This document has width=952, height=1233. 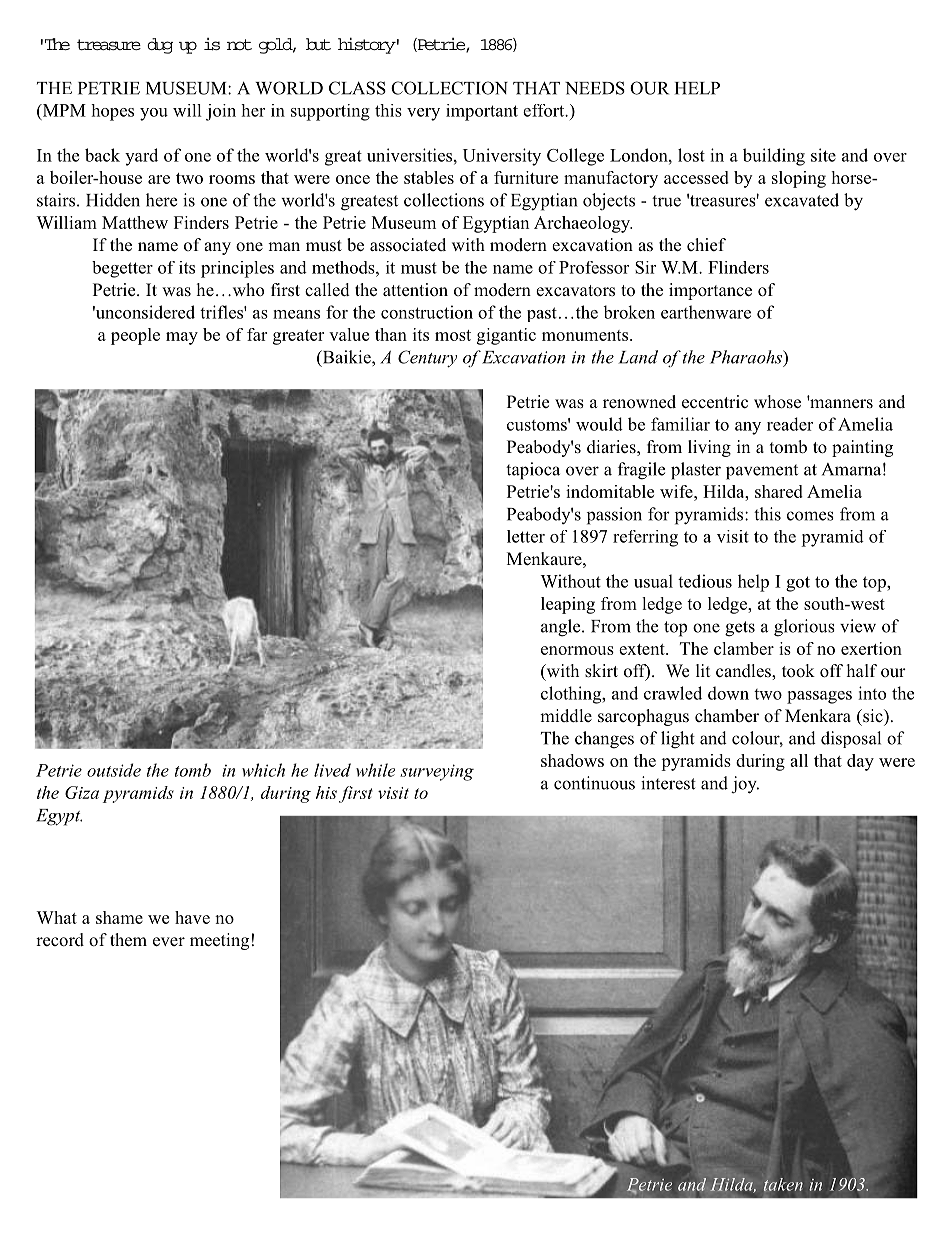 I want to click on joy, so click(x=745, y=785).
